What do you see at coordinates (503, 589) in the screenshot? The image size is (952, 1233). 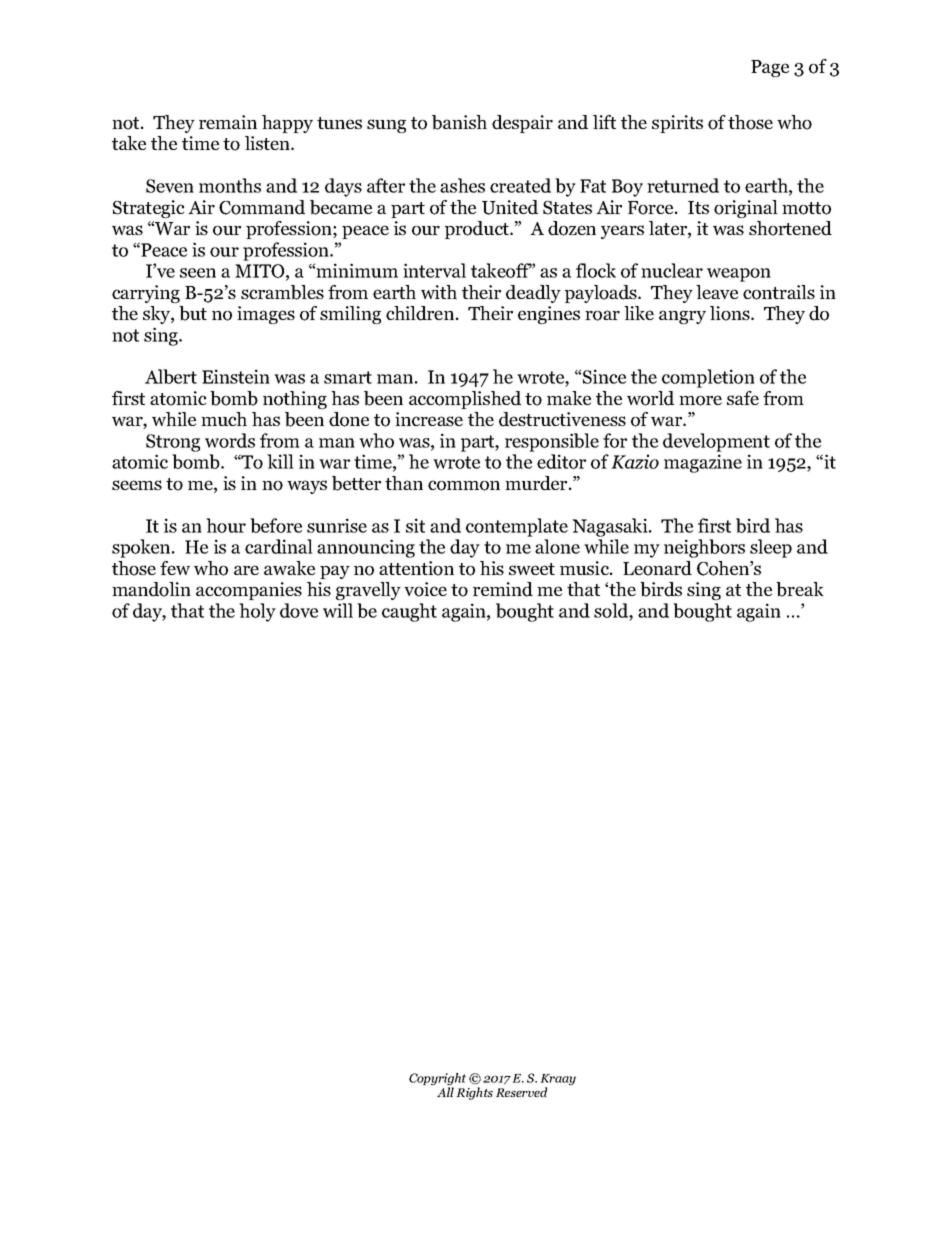 I see `remind` at bounding box center [503, 589].
